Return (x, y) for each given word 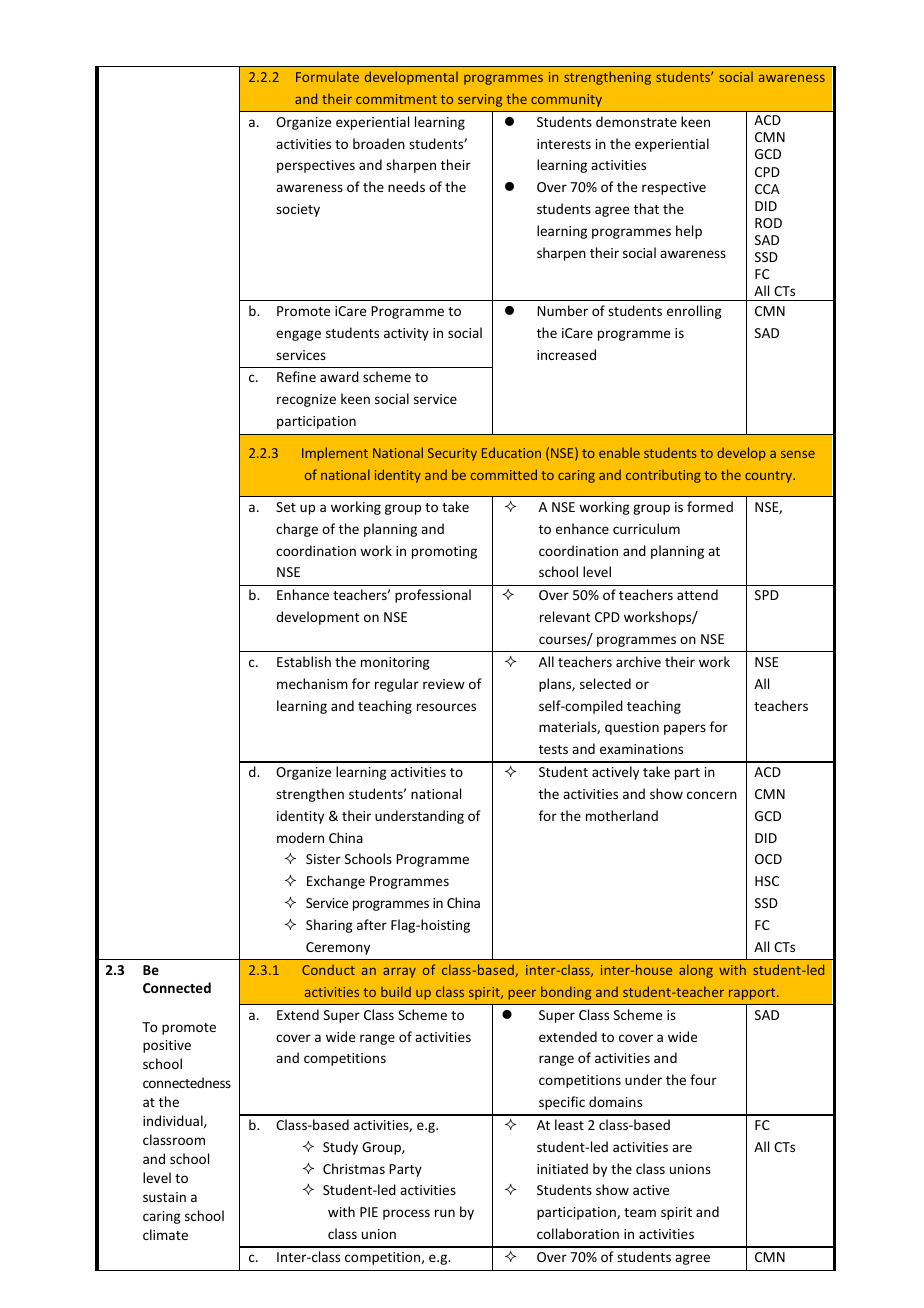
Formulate (327, 76)
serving (480, 100)
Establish (304, 661)
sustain (164, 1197)
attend (697, 594)
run (445, 1213)
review (444, 684)
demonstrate (636, 121)
